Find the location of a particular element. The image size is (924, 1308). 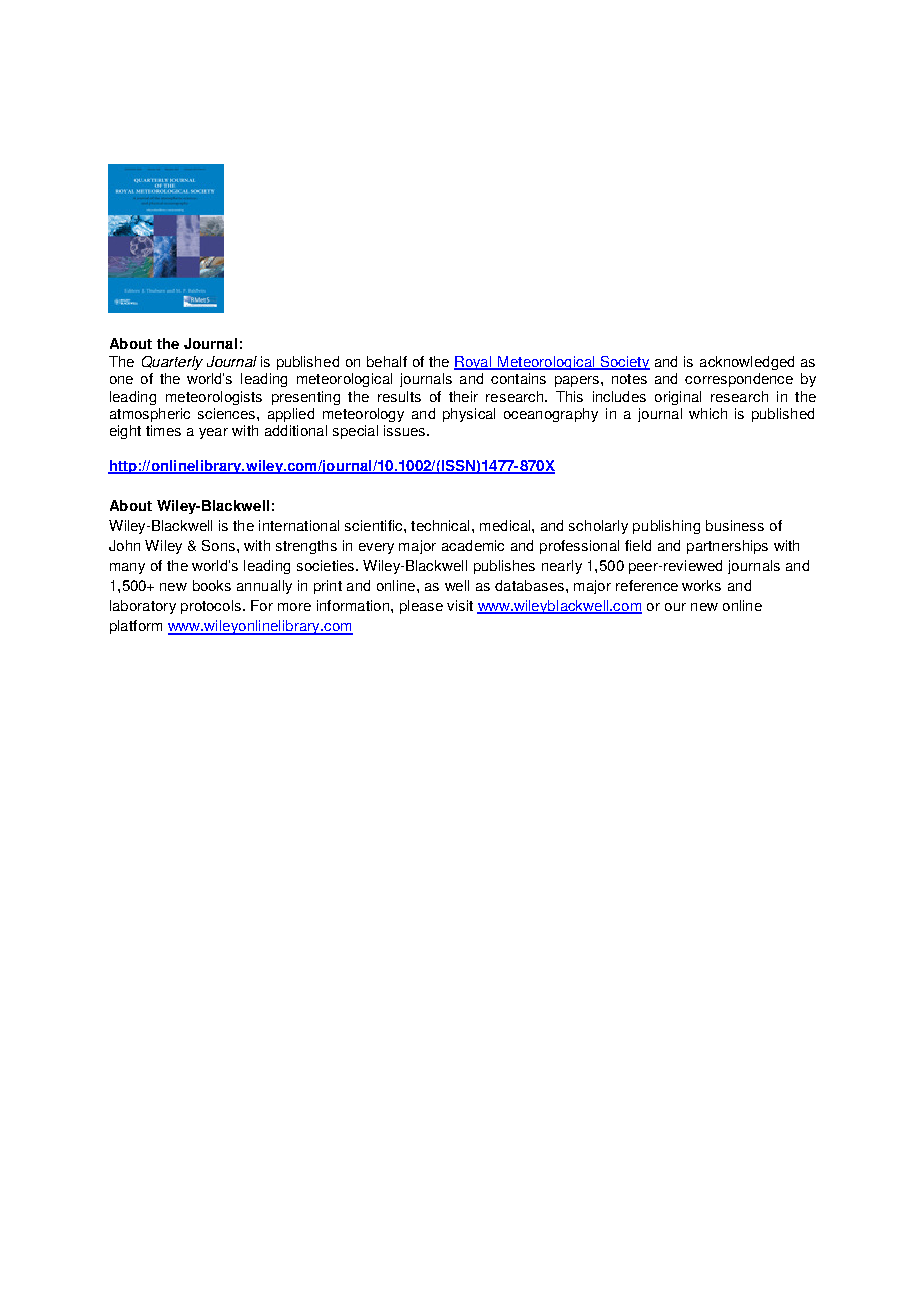

Sons is located at coordinates (218, 545).
